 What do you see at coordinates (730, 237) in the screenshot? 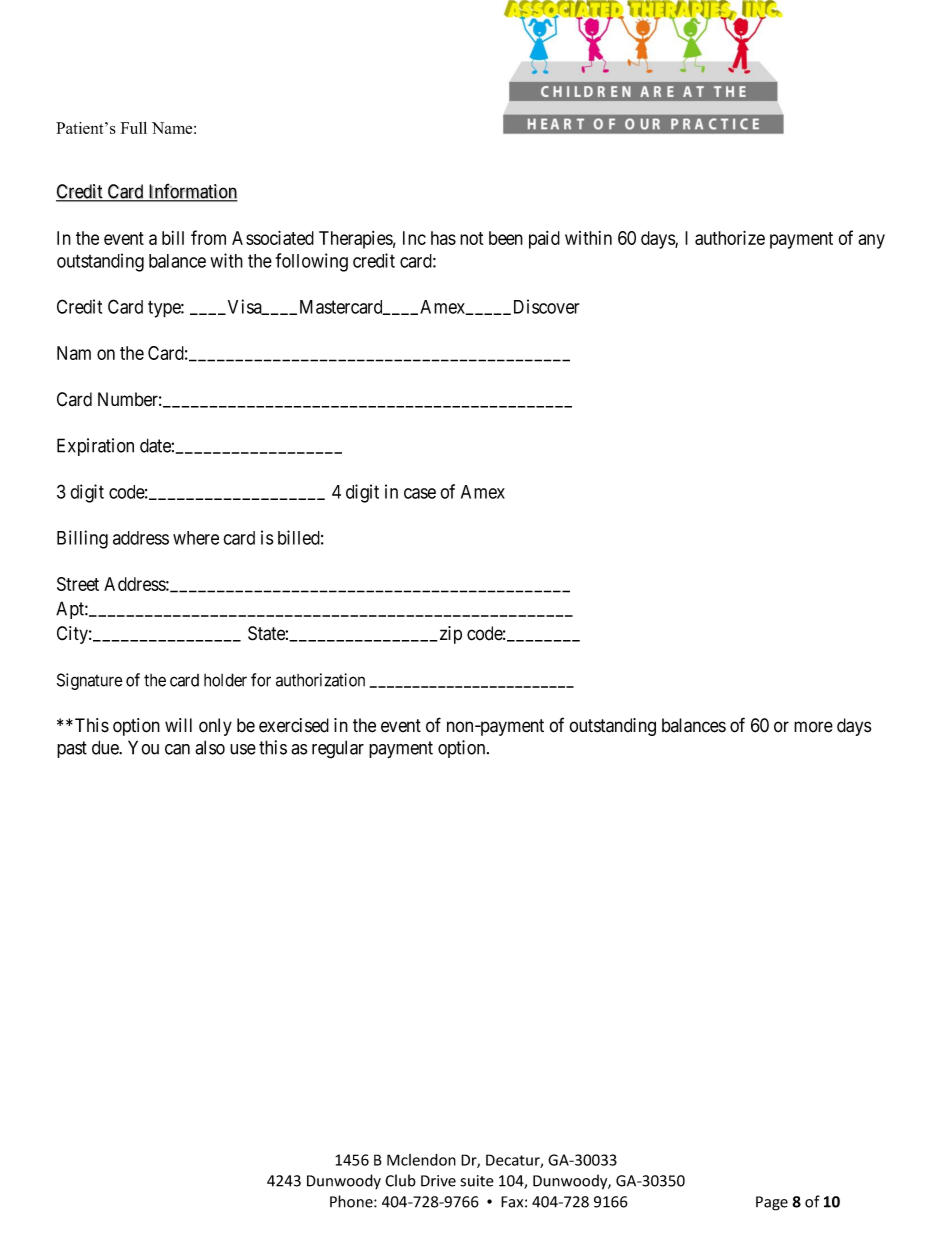
I see `authorize` at bounding box center [730, 237].
